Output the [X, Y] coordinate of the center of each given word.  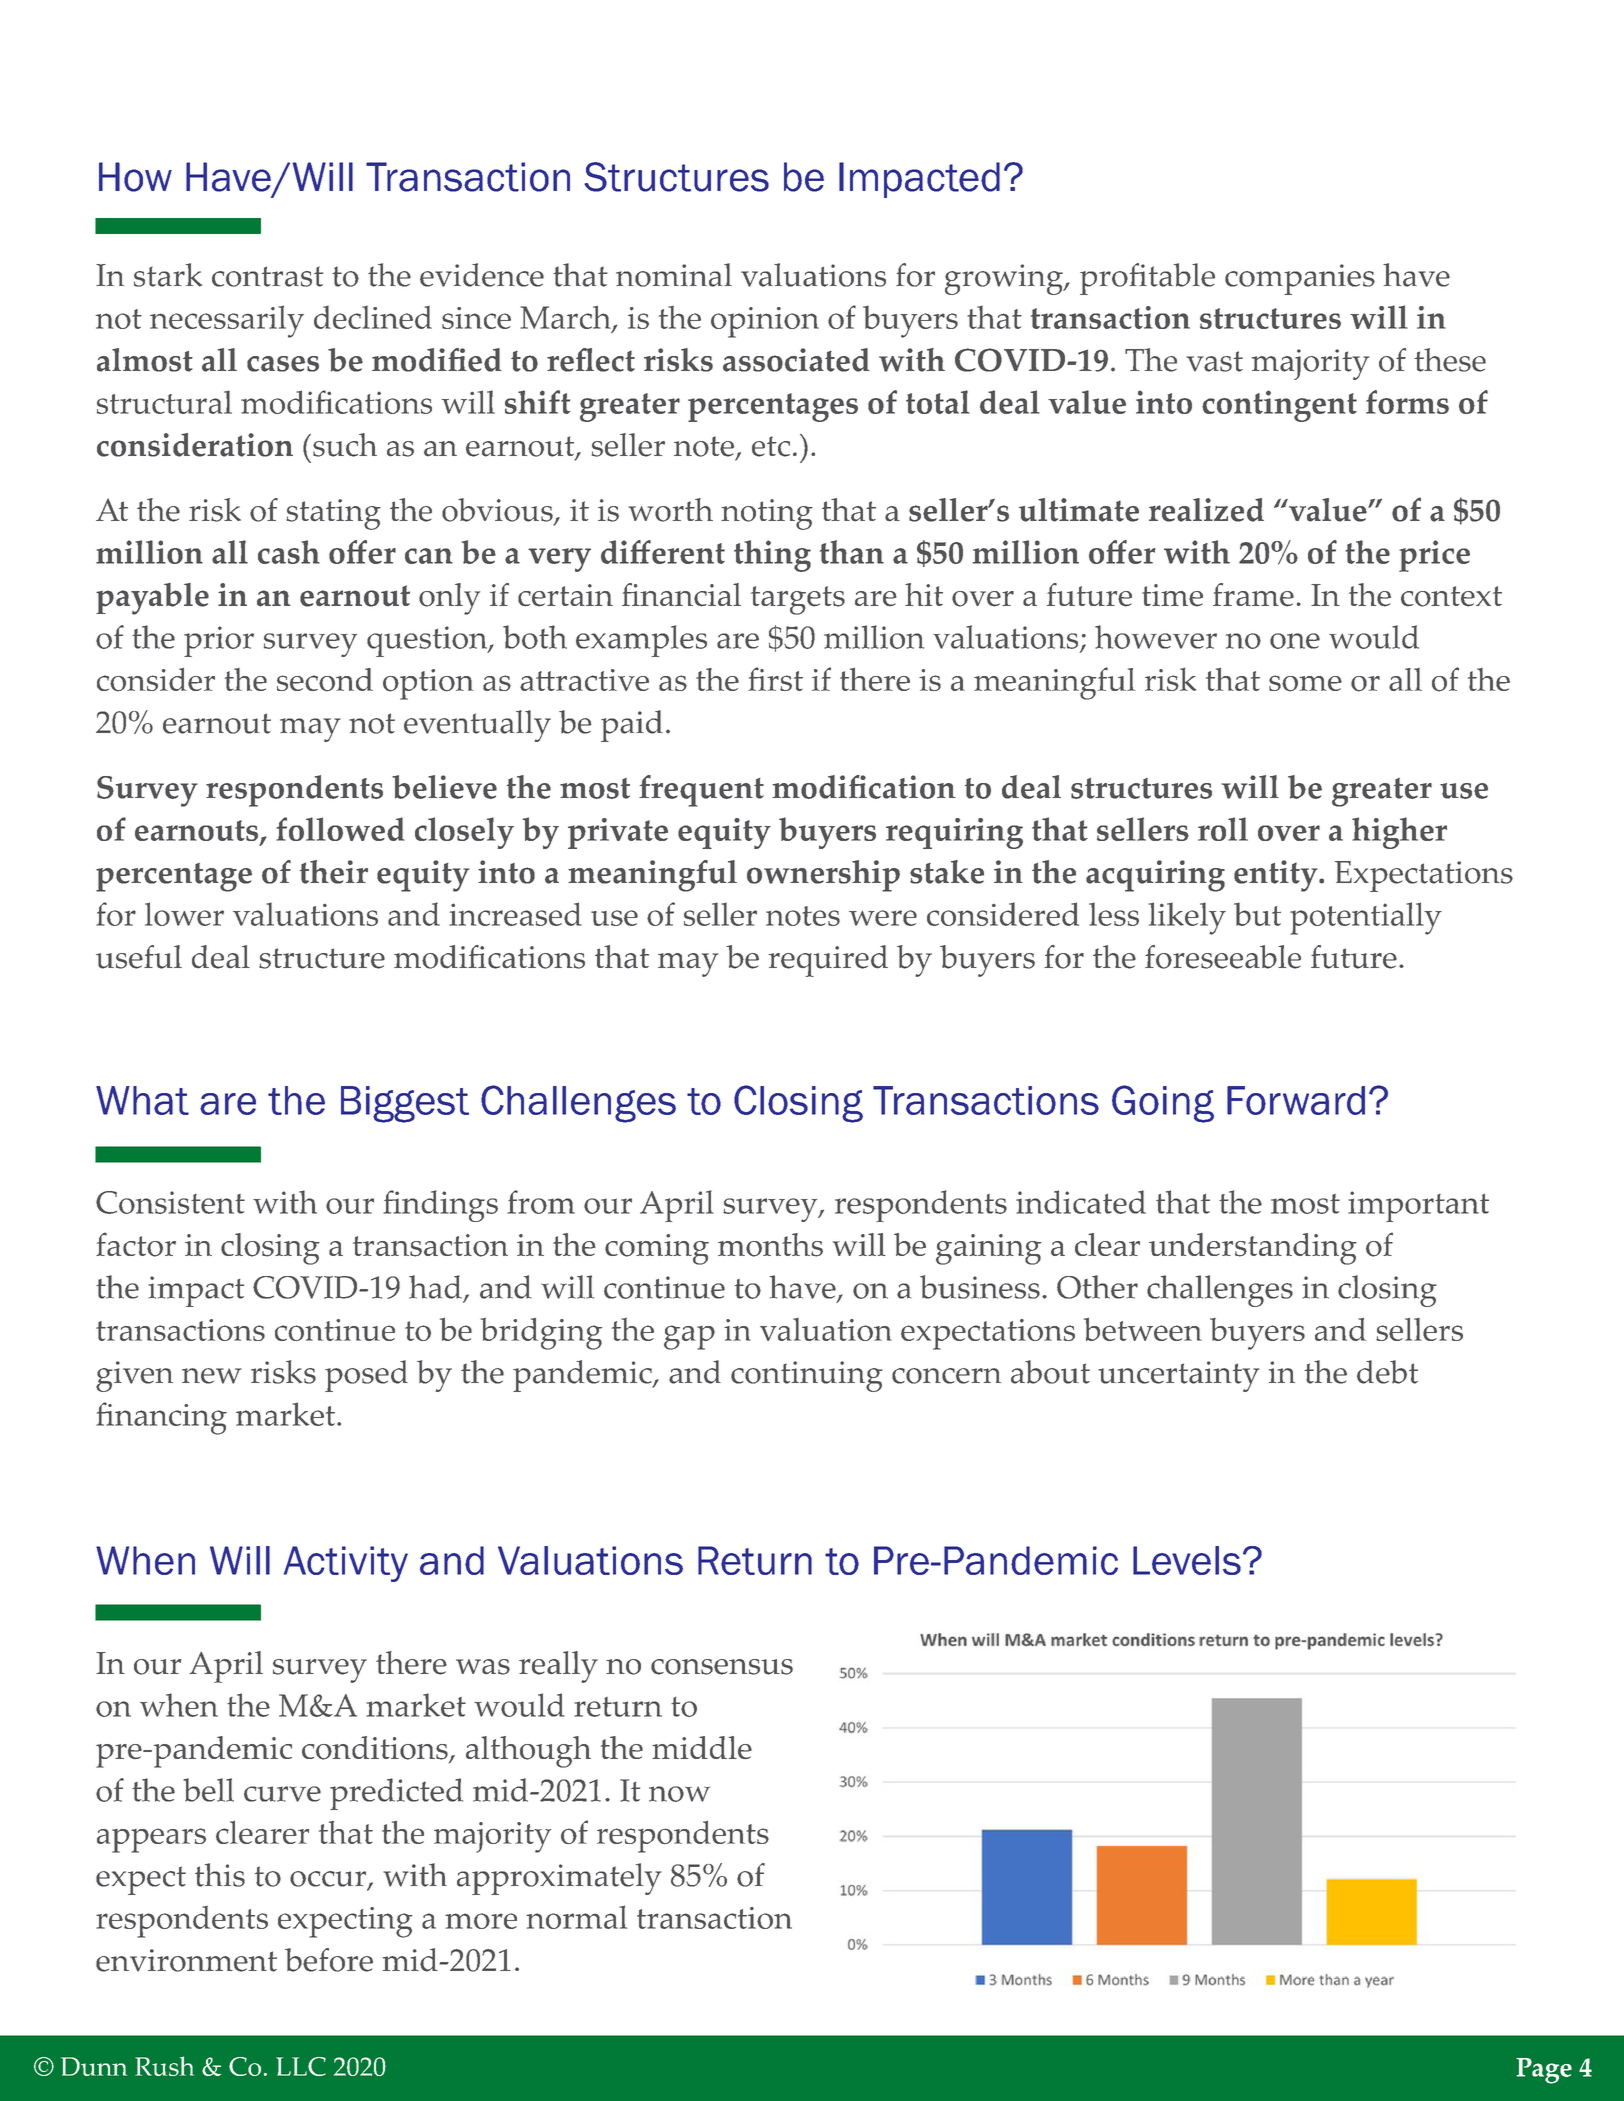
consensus [722, 1667]
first [775, 679]
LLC [301, 2066]
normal [576, 1917]
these [1450, 360]
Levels [1187, 1560]
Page [1544, 2071]
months [770, 1245]
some [1305, 683]
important [1418, 1206]
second [325, 680]
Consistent [170, 1202]
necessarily [227, 321]
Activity [346, 1564]
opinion [765, 322]
